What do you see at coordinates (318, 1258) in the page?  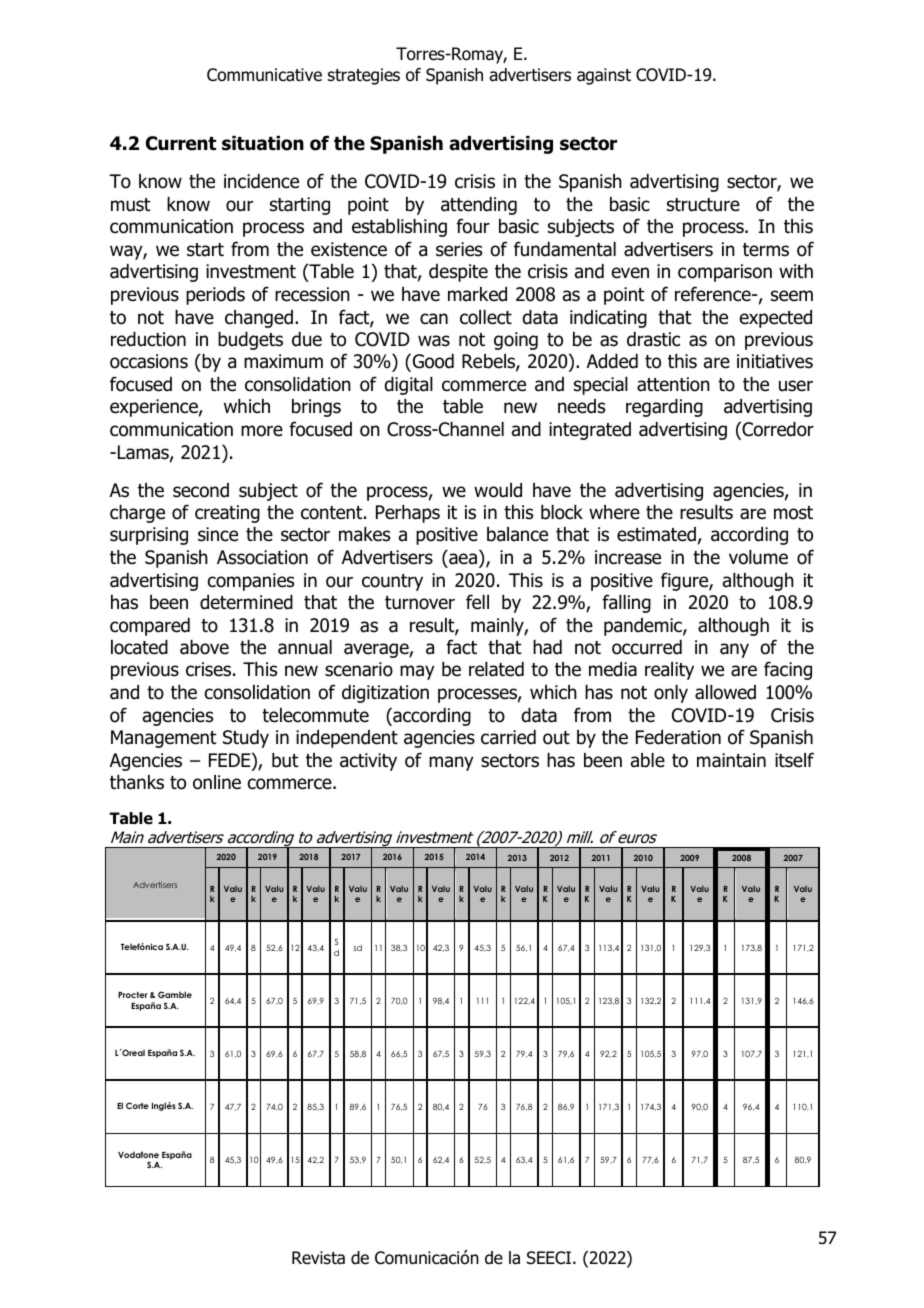 I see `Revista` at bounding box center [318, 1258].
